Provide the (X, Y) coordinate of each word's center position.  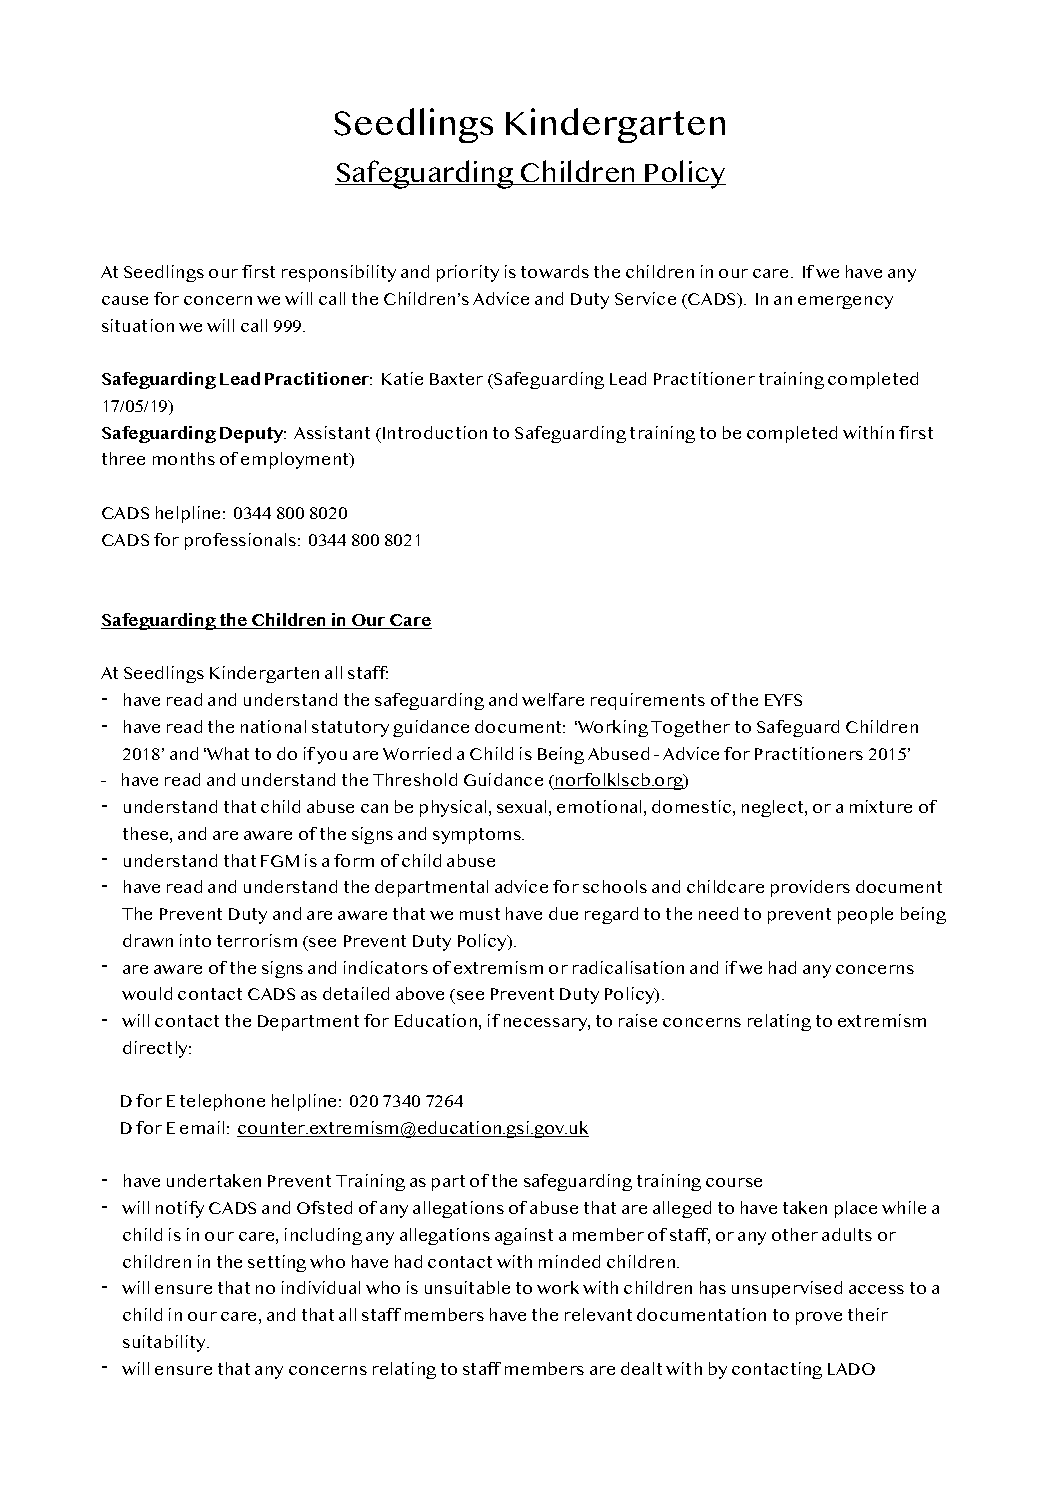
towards (555, 271)
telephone (222, 1102)
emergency (845, 302)
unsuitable (467, 1287)
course (734, 1182)
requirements (648, 701)
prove (819, 1318)
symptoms (478, 836)
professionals (242, 541)
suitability (165, 1343)
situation (138, 325)
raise (638, 1020)
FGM (280, 861)
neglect (774, 808)
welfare (553, 699)
